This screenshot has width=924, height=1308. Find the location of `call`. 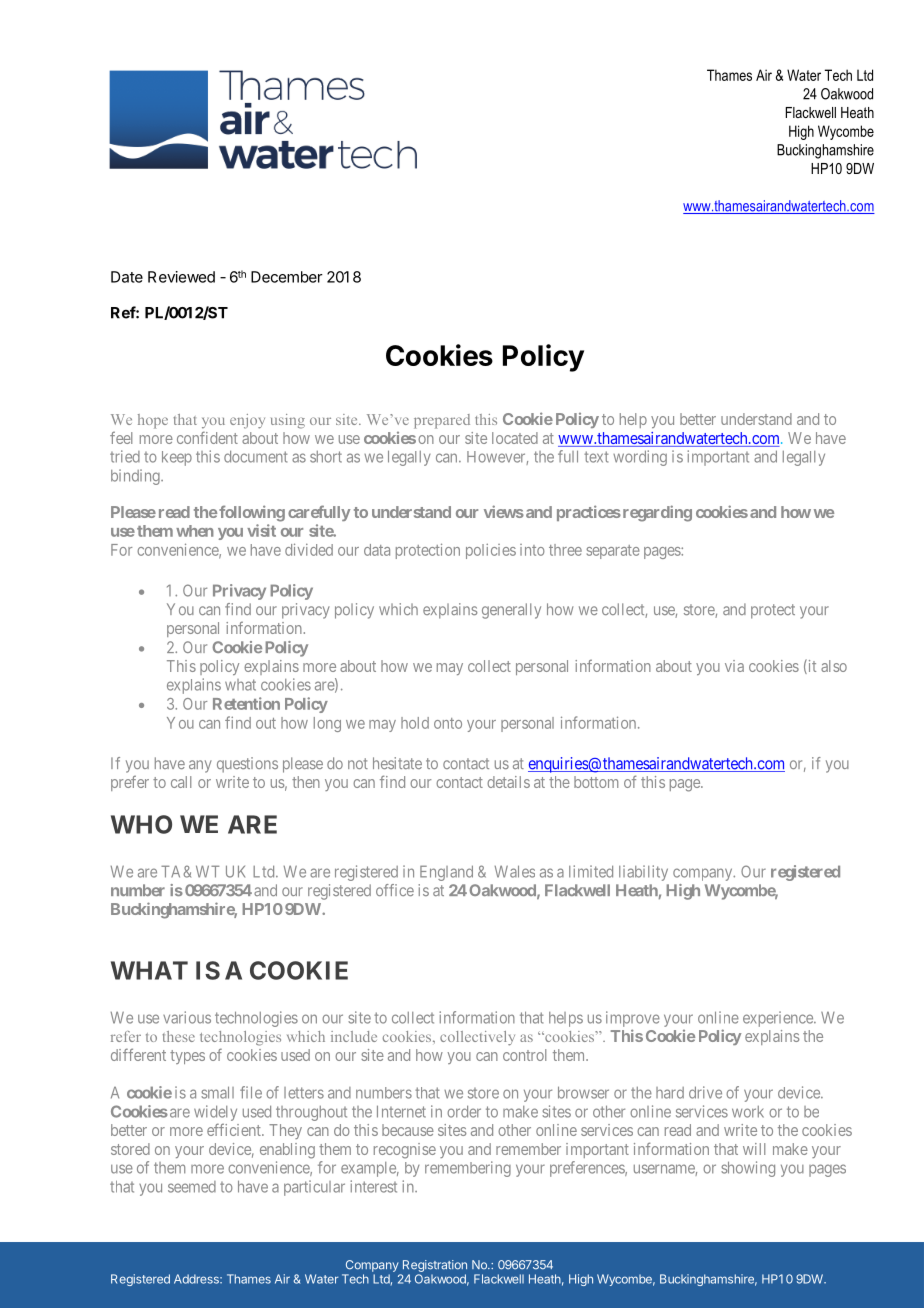

call is located at coordinates (181, 782).
